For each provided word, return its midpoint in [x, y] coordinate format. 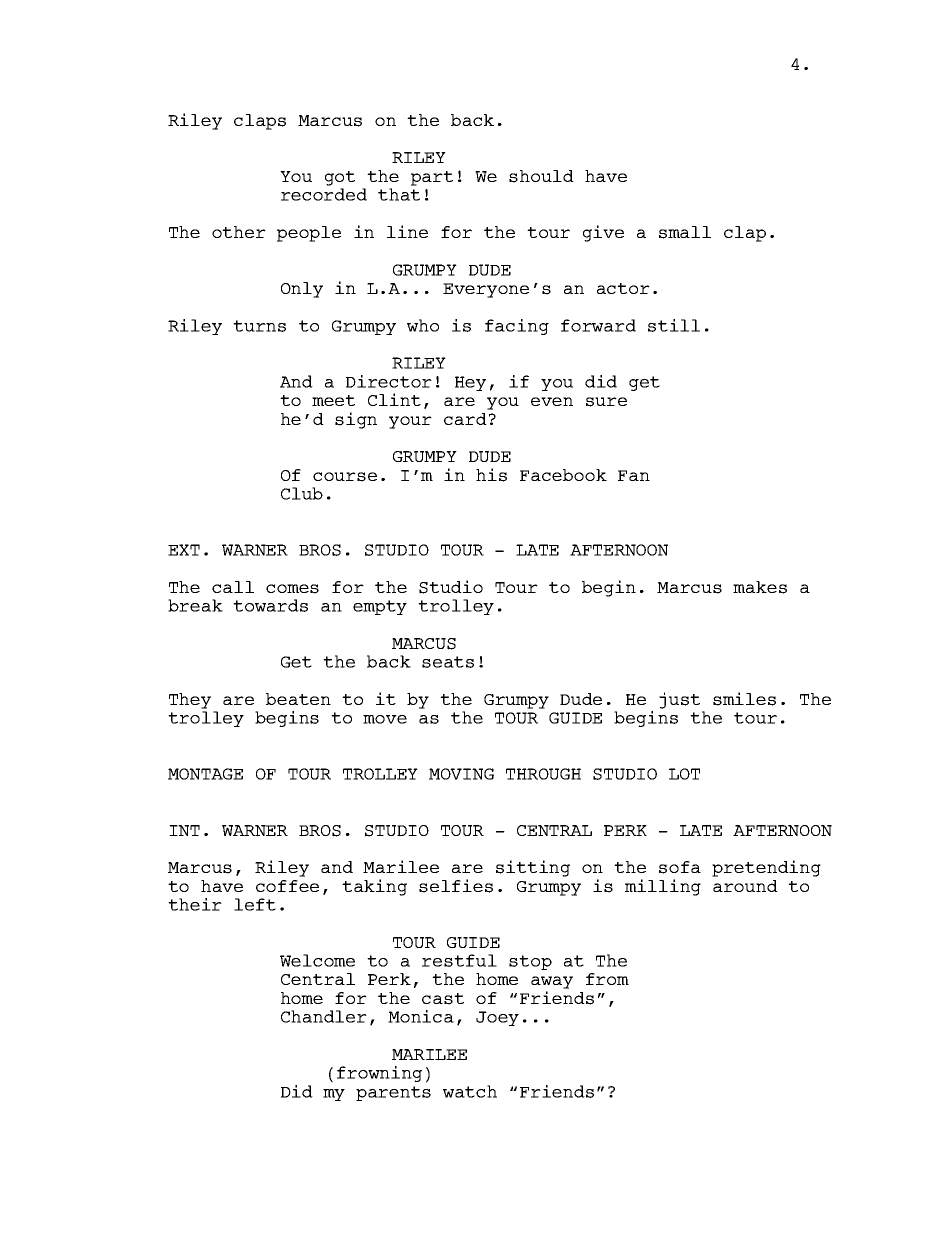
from [607, 979]
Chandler [324, 1016]
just [679, 700]
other [239, 232]
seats [448, 662]
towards [270, 605]
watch [470, 1091]
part [432, 178]
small [685, 232]
